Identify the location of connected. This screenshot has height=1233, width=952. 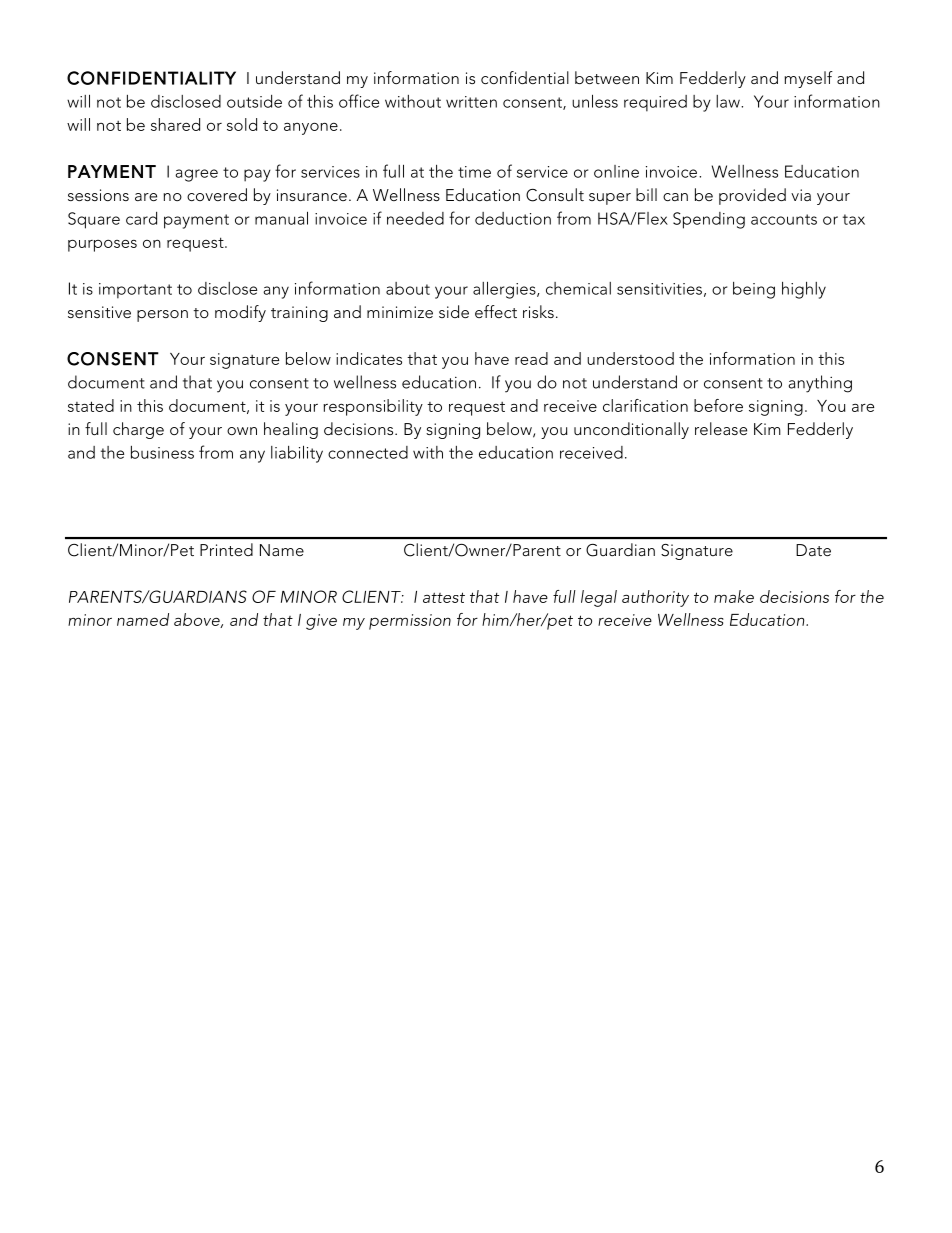
(368, 452).
